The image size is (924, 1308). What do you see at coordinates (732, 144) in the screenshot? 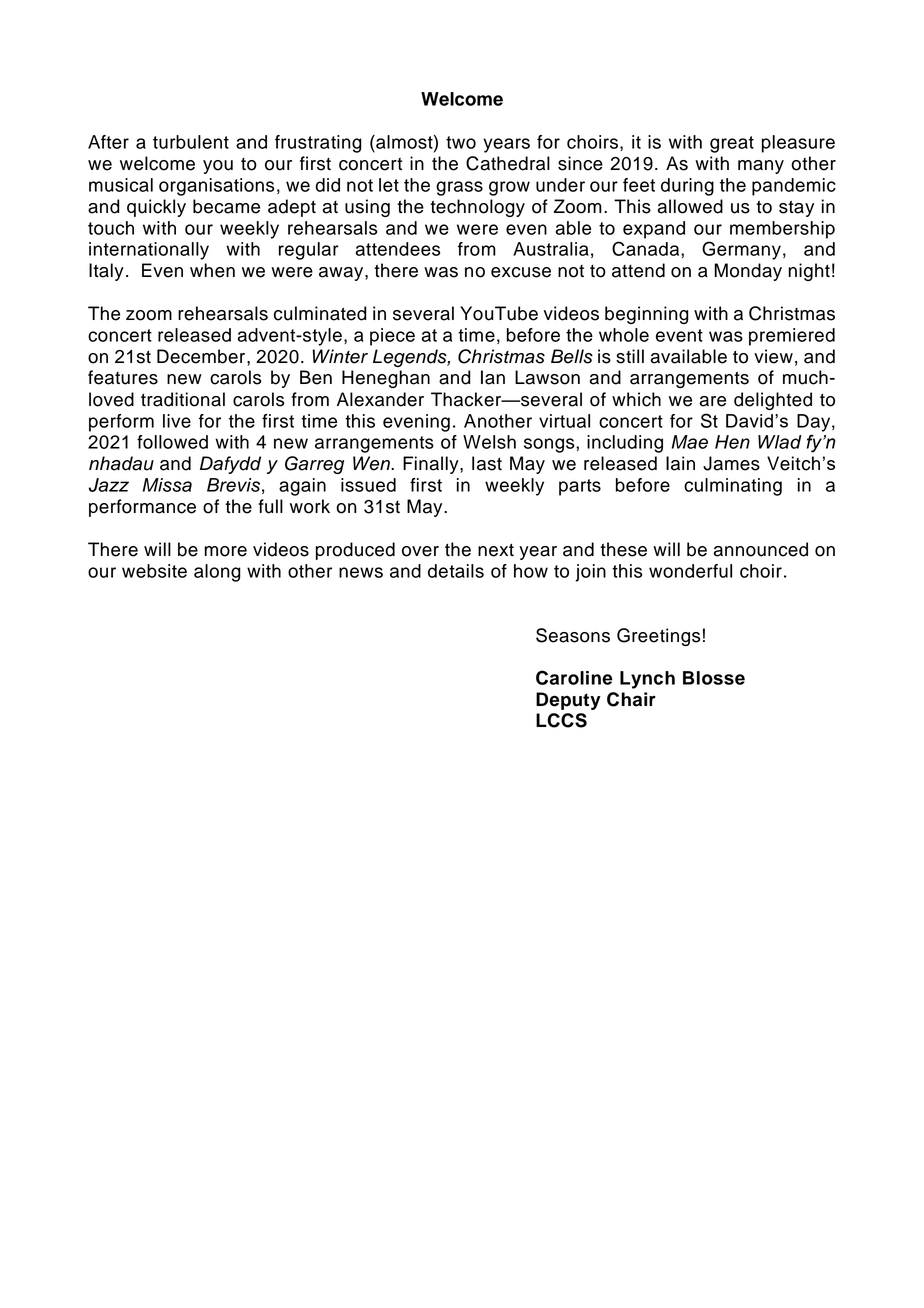
I see `great` at bounding box center [732, 144].
